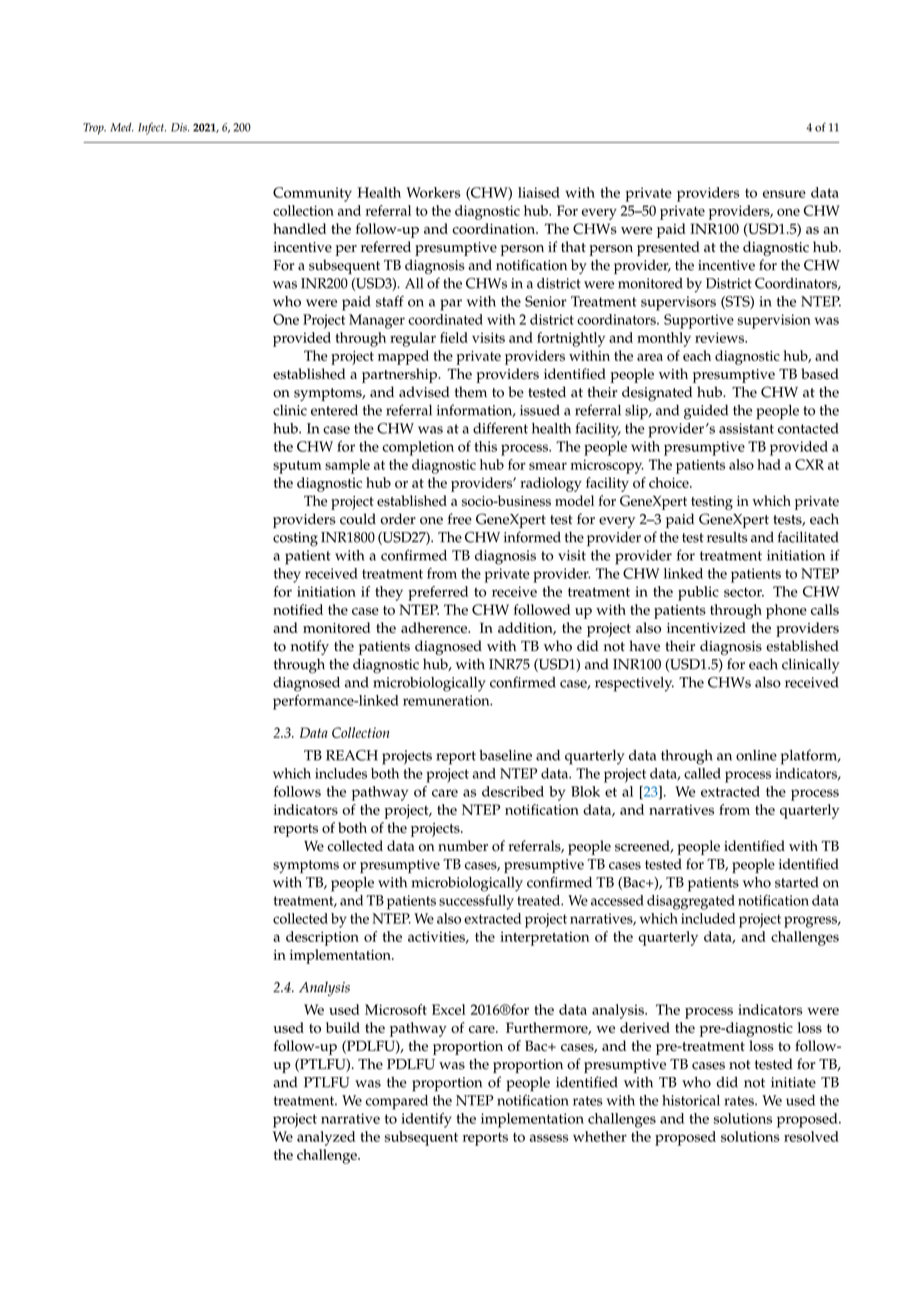  What do you see at coordinates (334, 410) in the image?
I see `entered` at bounding box center [334, 410].
